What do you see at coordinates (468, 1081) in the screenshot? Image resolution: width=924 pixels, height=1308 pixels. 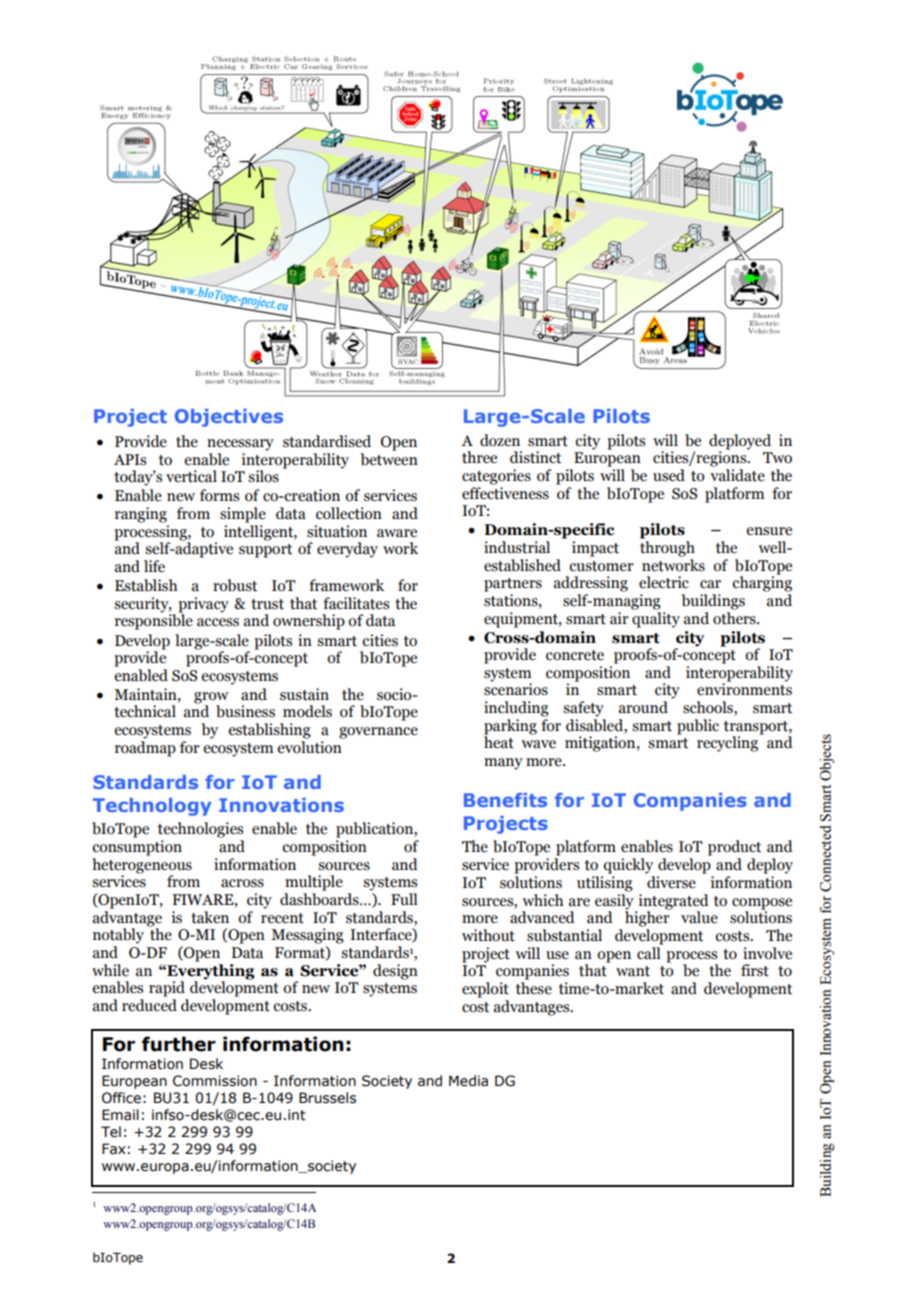 I see `Media` at bounding box center [468, 1081].
